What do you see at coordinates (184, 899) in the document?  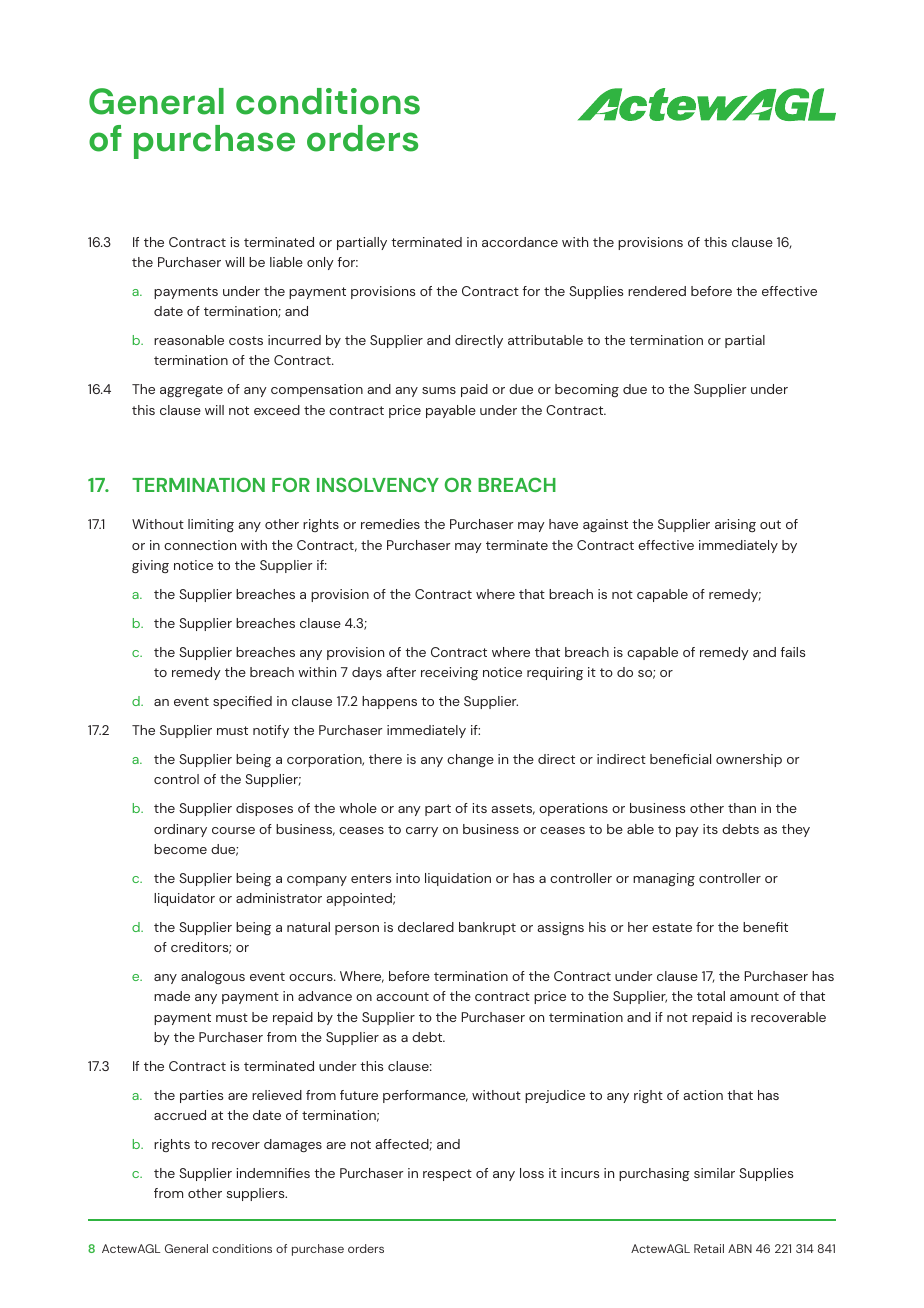 I see `liquidator` at bounding box center [184, 899].
